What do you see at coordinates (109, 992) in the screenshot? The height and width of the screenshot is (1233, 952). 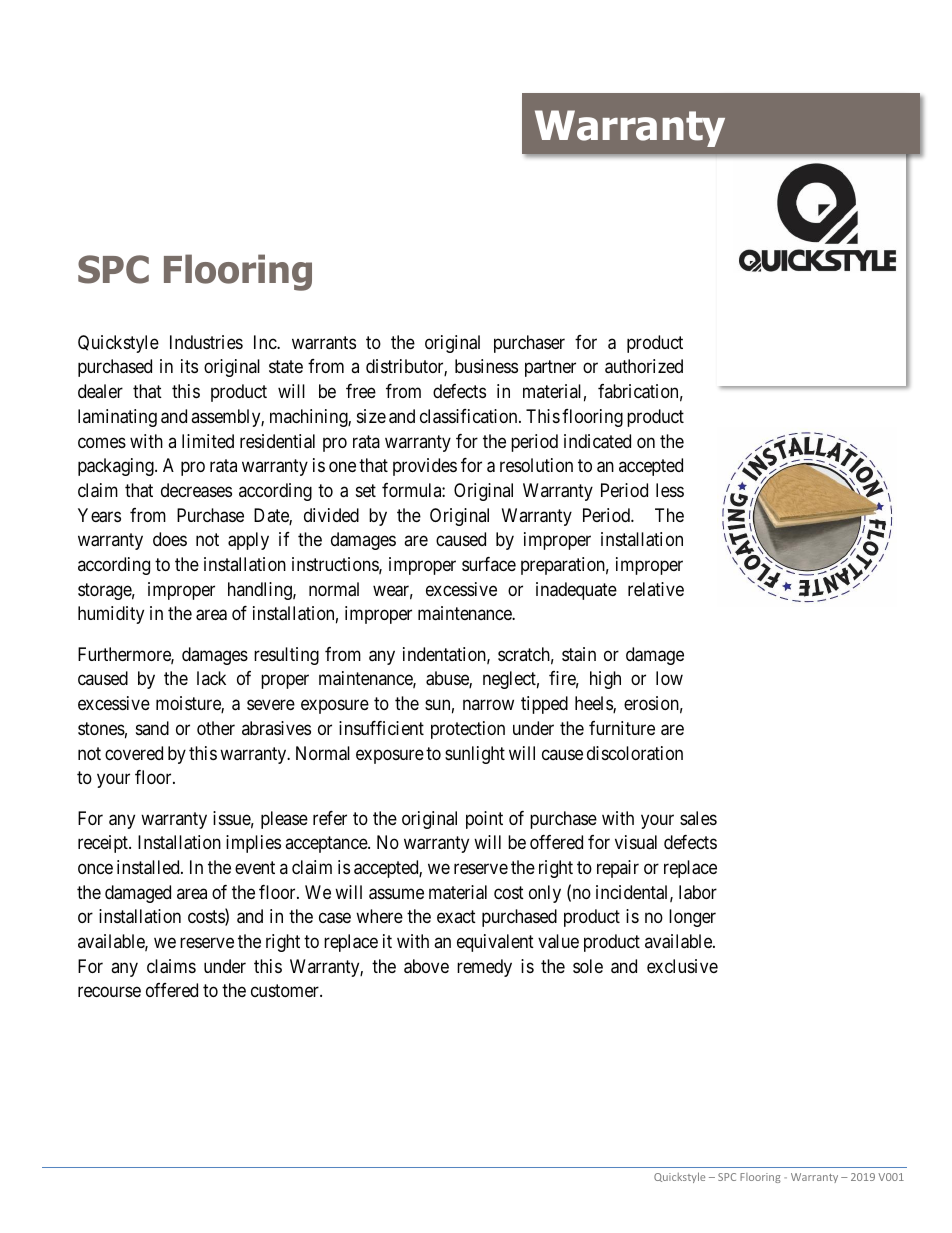 I see `recourse` at bounding box center [109, 992].
